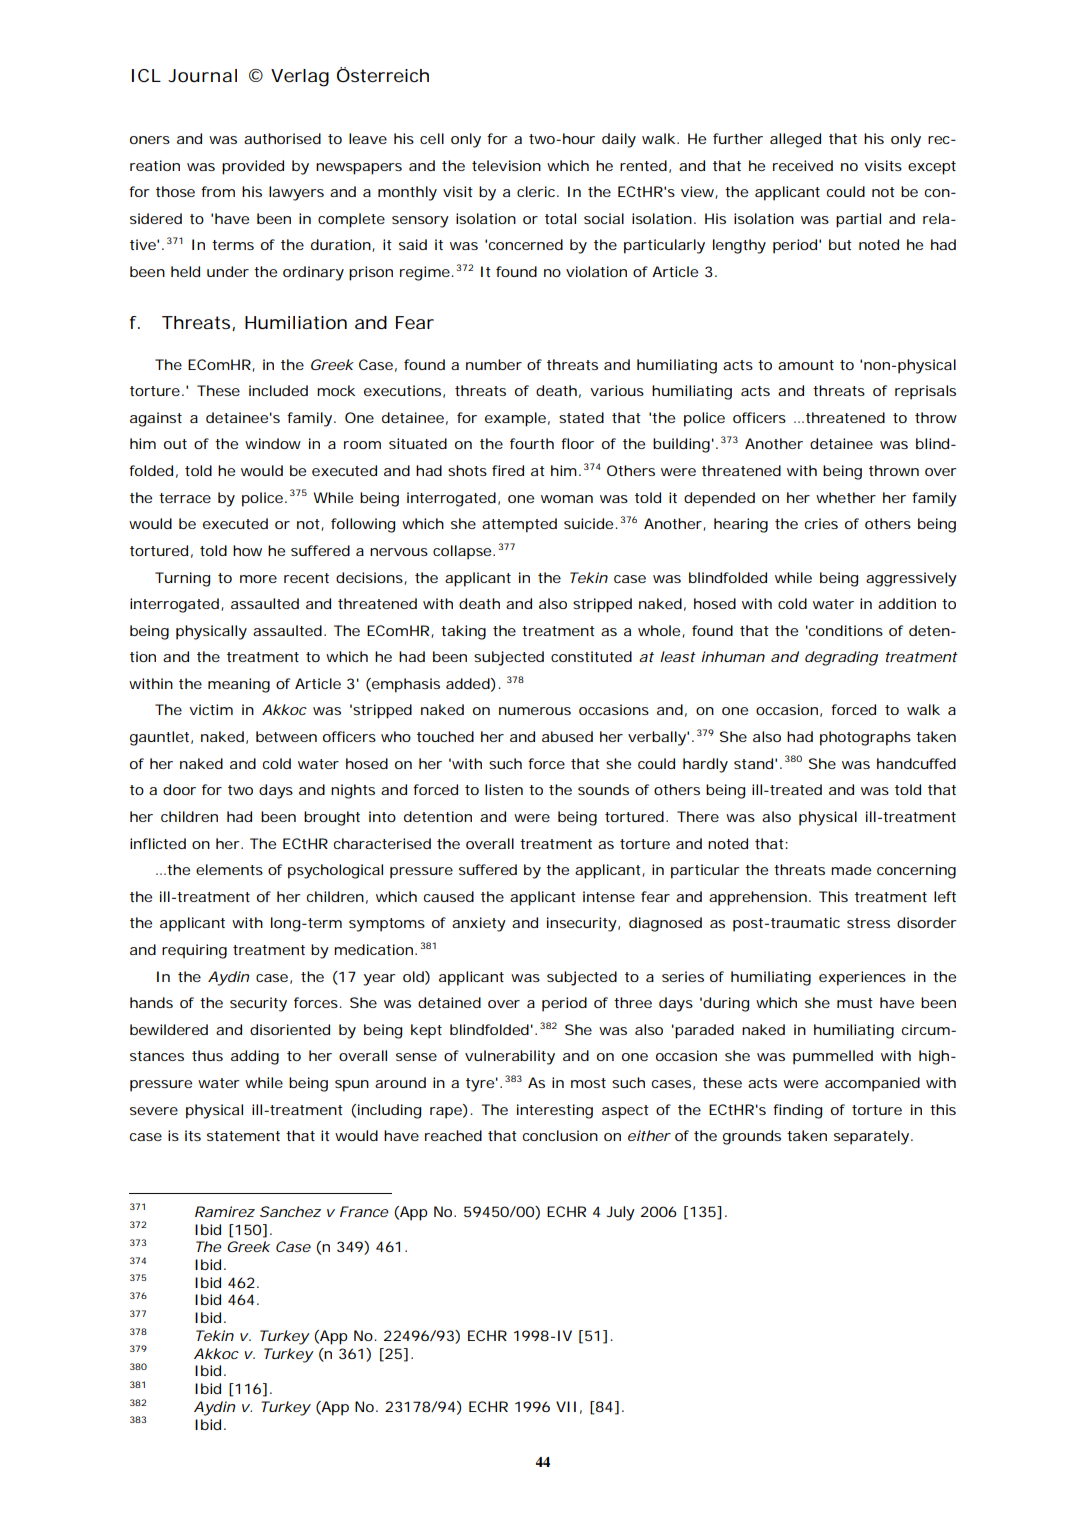  Describe the element at coordinates (247, 550) in the page. I see `how` at that location.
